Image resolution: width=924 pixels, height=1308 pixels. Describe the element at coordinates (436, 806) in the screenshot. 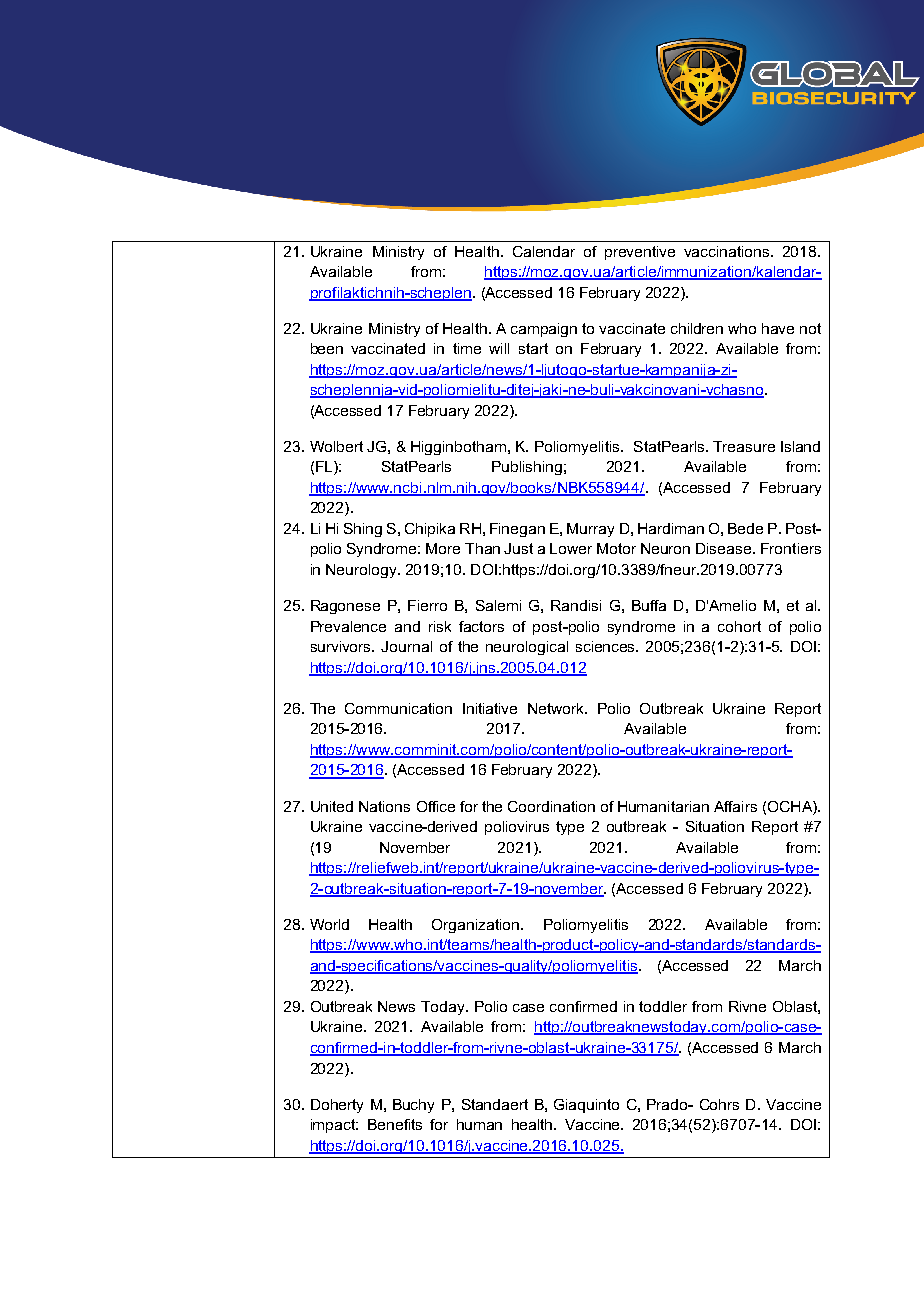

I see `Office` at that location.
